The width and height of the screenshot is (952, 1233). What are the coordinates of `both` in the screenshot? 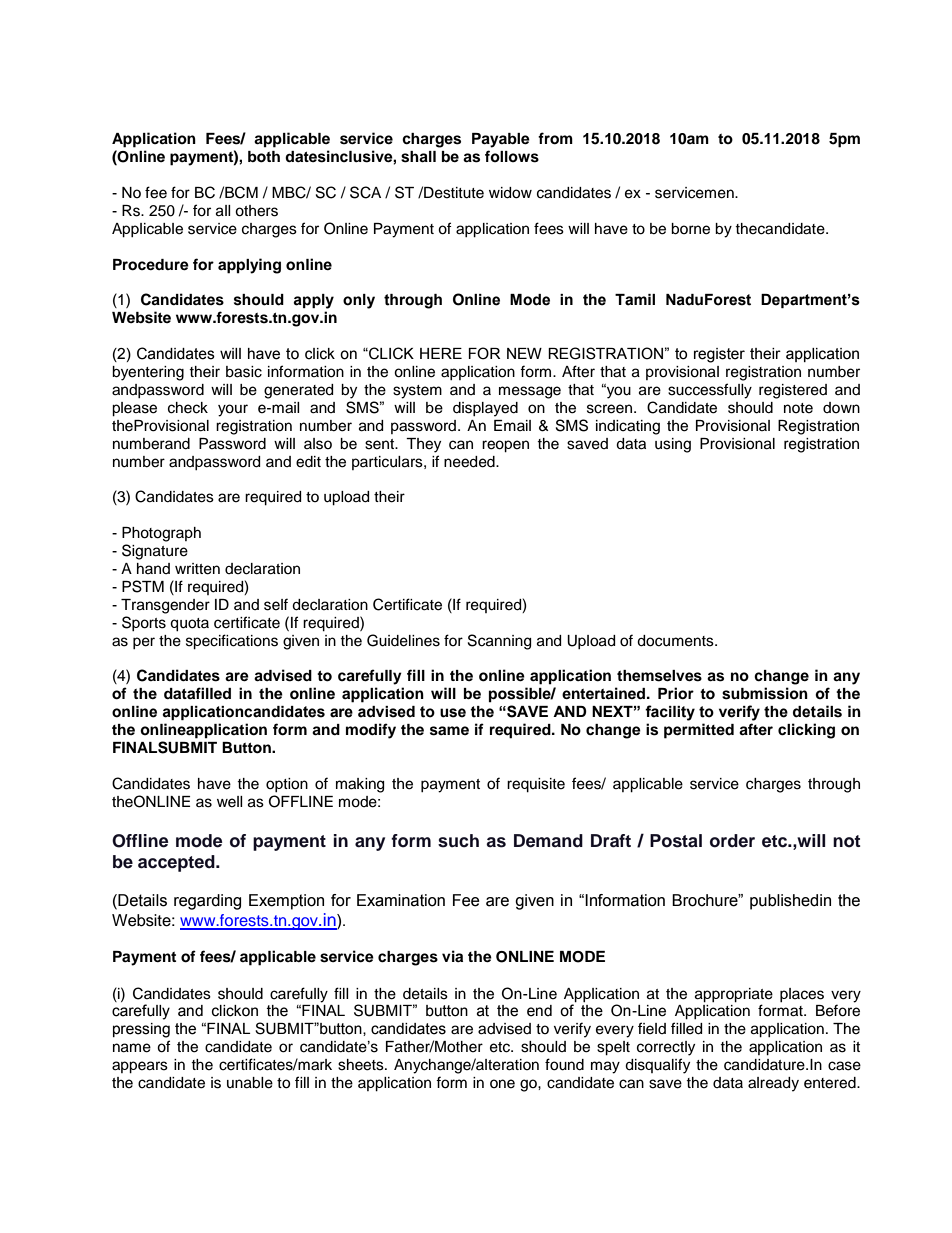 It's located at (264, 157).
